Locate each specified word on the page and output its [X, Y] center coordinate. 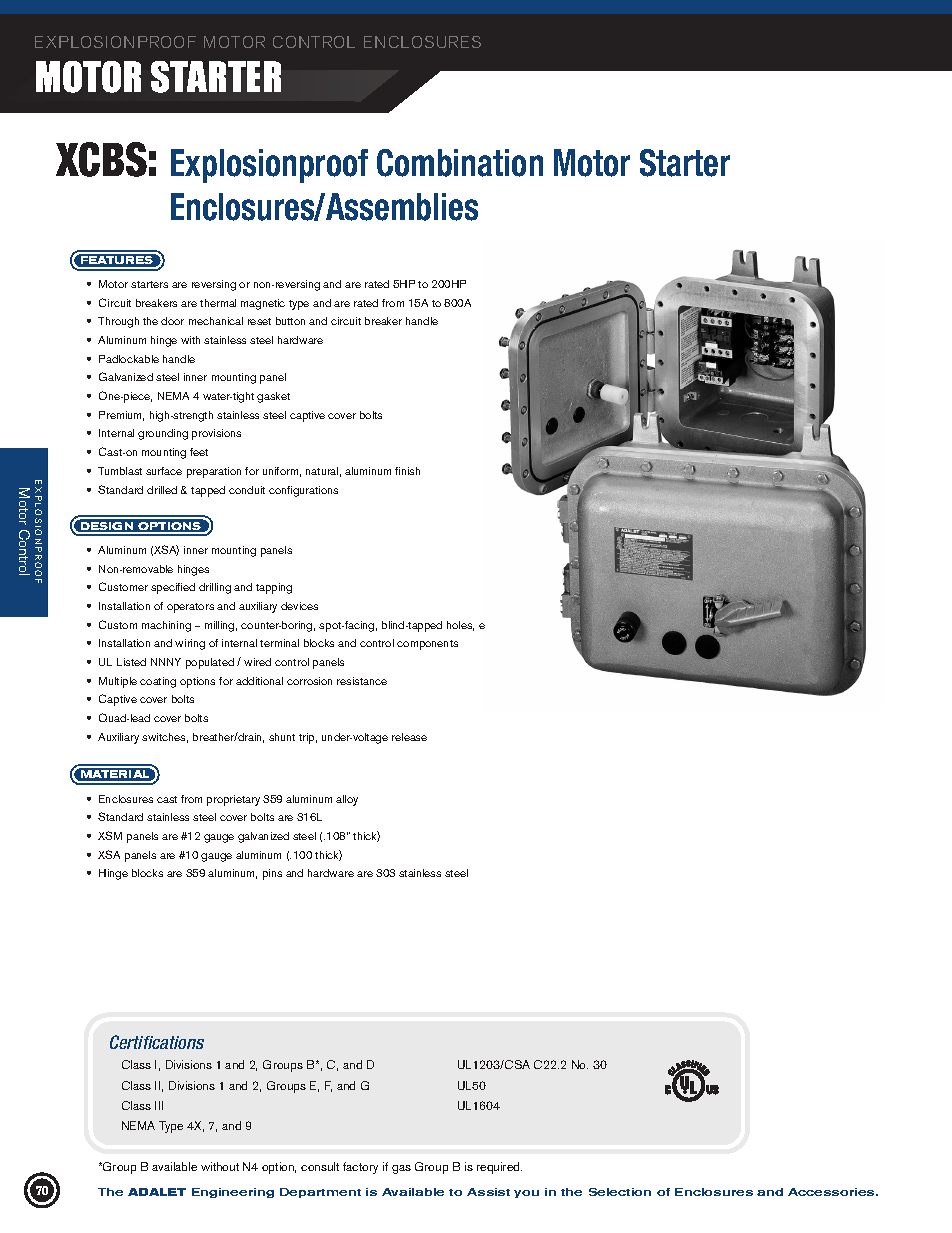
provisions [216, 434]
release [409, 737]
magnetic [263, 304]
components [427, 645]
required [499, 1168]
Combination [460, 163]
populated [210, 663]
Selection [620, 1192]
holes [460, 626]
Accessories [832, 1192]
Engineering [233, 1193]
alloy [347, 800]
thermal [218, 303]
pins [272, 874]
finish [407, 471]
